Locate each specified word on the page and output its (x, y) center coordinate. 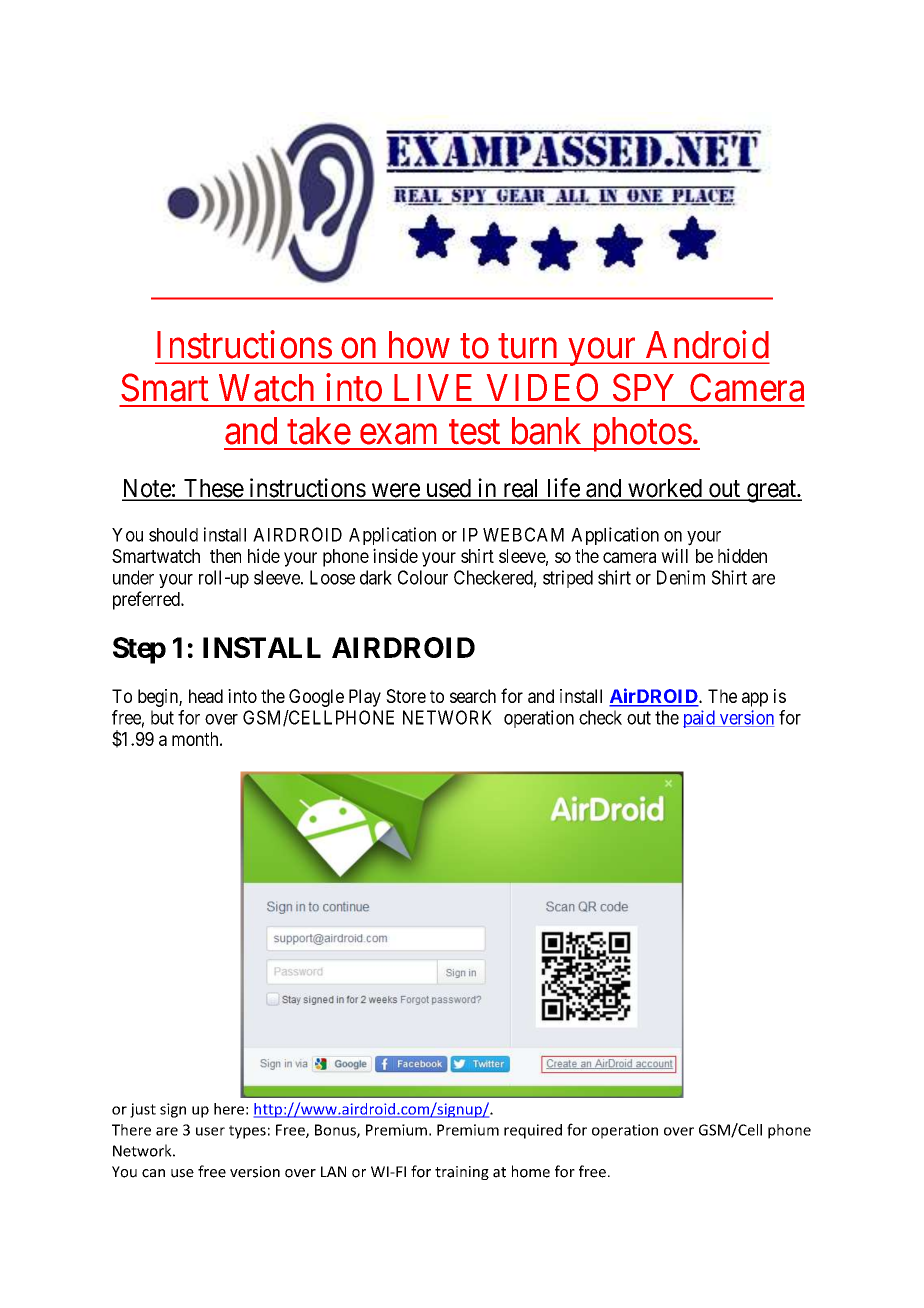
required (533, 1131)
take (319, 431)
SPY (643, 387)
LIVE (433, 387)
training (462, 1173)
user (210, 1131)
